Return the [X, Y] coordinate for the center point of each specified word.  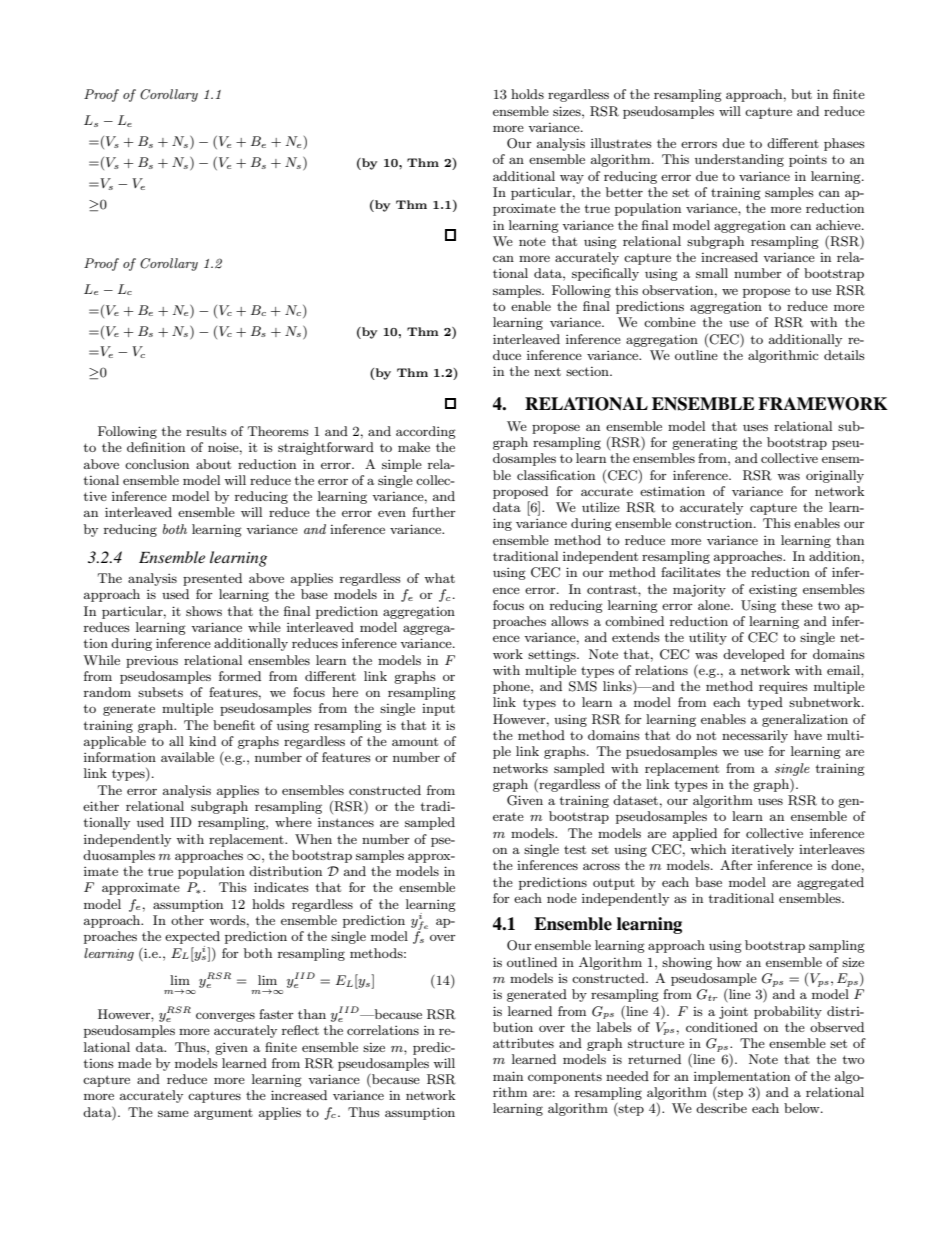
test [575, 849]
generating [705, 444]
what [439, 578]
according [426, 432]
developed [754, 655]
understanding [739, 160]
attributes [523, 1043]
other [187, 920]
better [624, 192]
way [572, 179]
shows [204, 611]
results [206, 431]
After [736, 865]
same [173, 1113]
